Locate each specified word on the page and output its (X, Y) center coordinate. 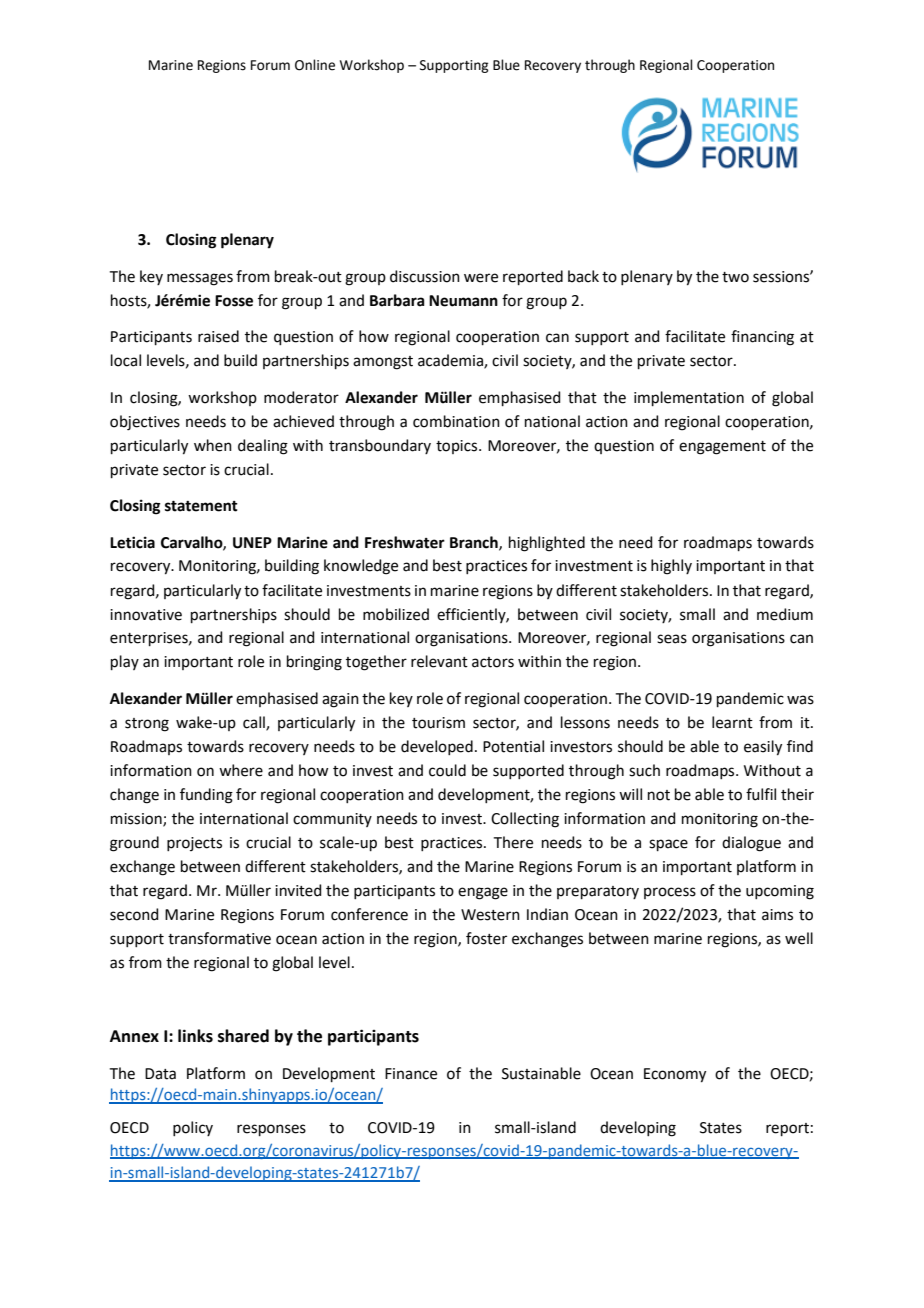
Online (315, 65)
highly (671, 567)
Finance (411, 1074)
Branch (475, 543)
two (735, 277)
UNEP (252, 543)
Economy (675, 1075)
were (481, 278)
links (195, 1036)
